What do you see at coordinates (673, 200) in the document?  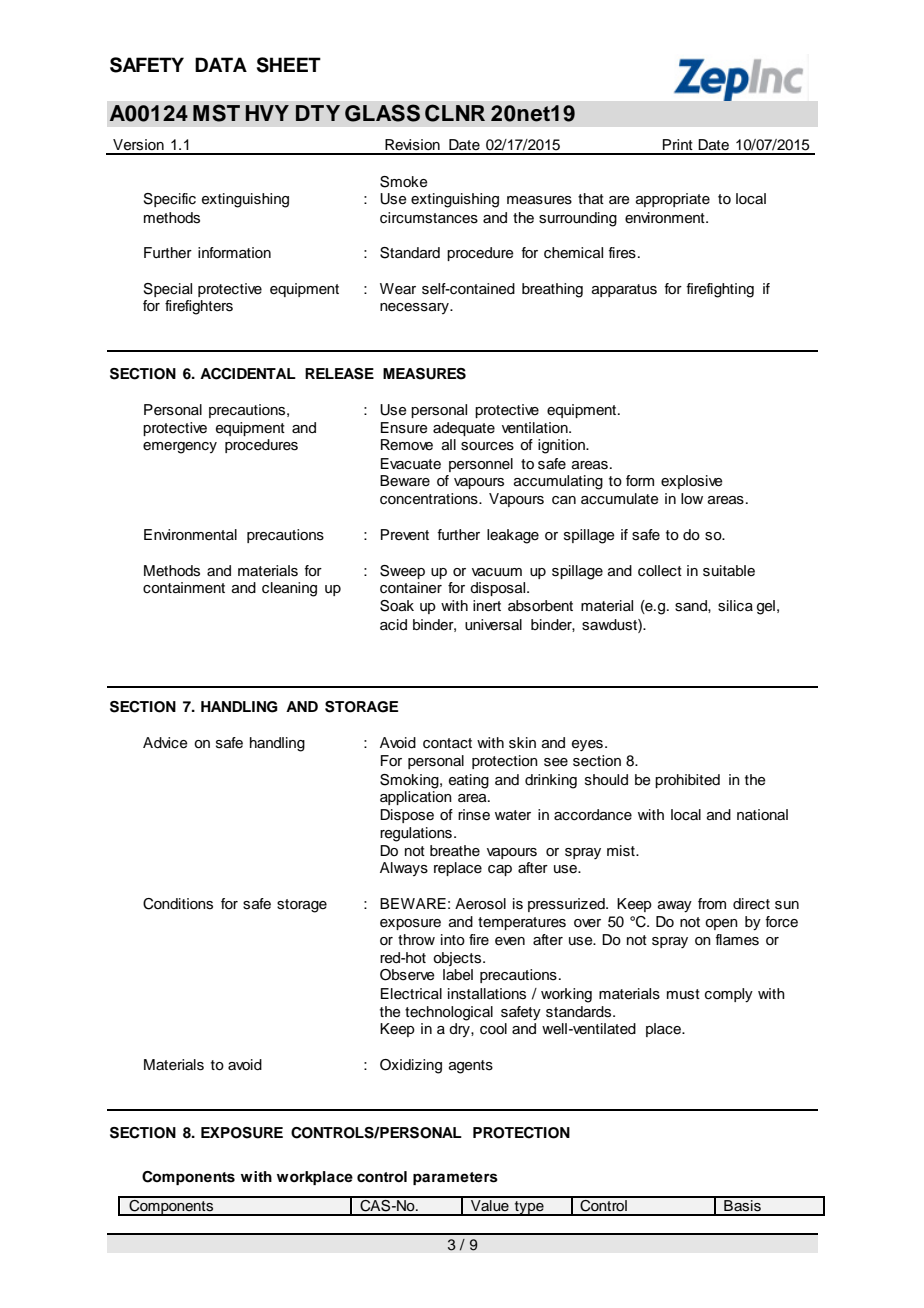 I see `appropriate` at bounding box center [673, 200].
